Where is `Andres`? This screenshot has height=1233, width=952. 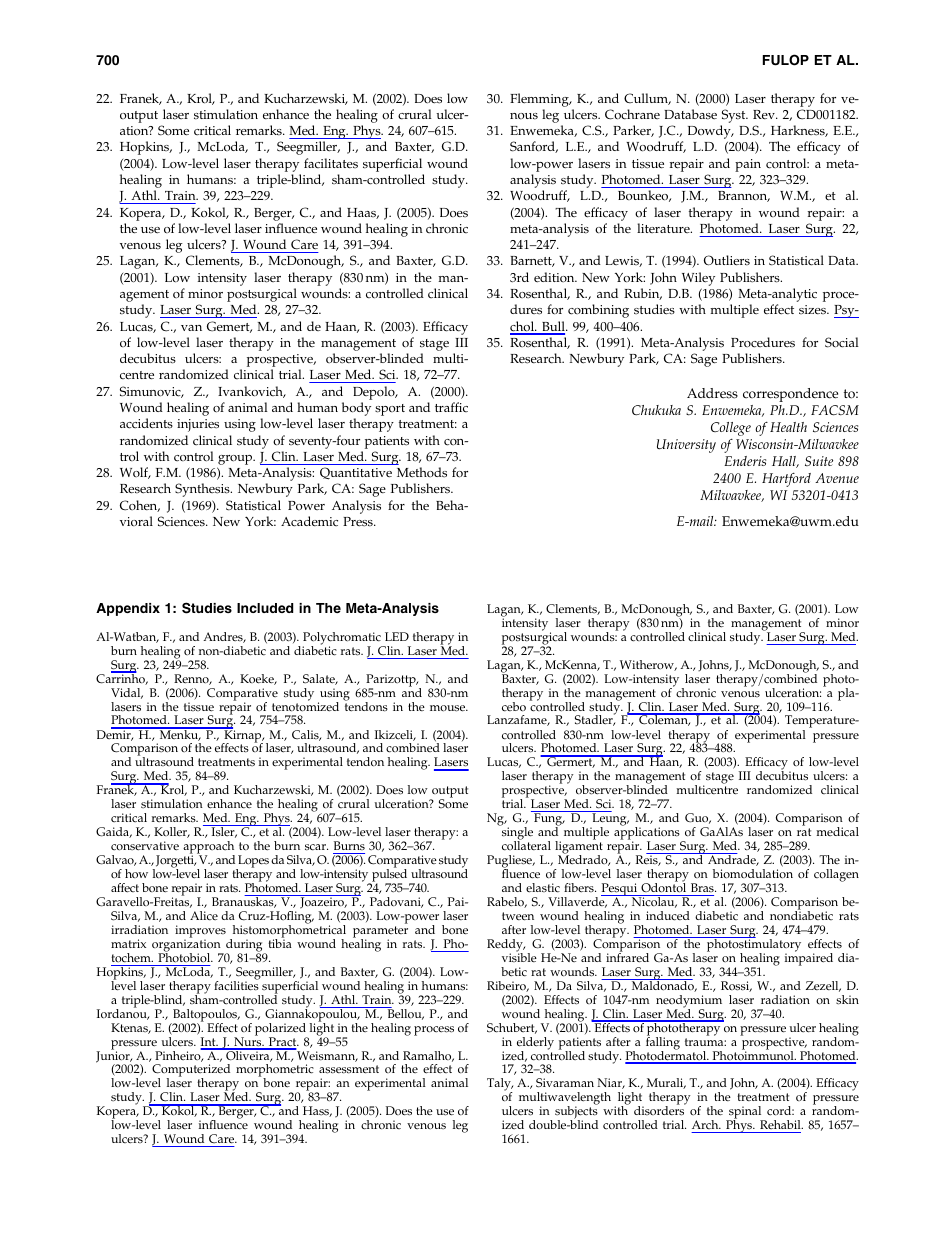 Andres is located at coordinates (224, 637).
